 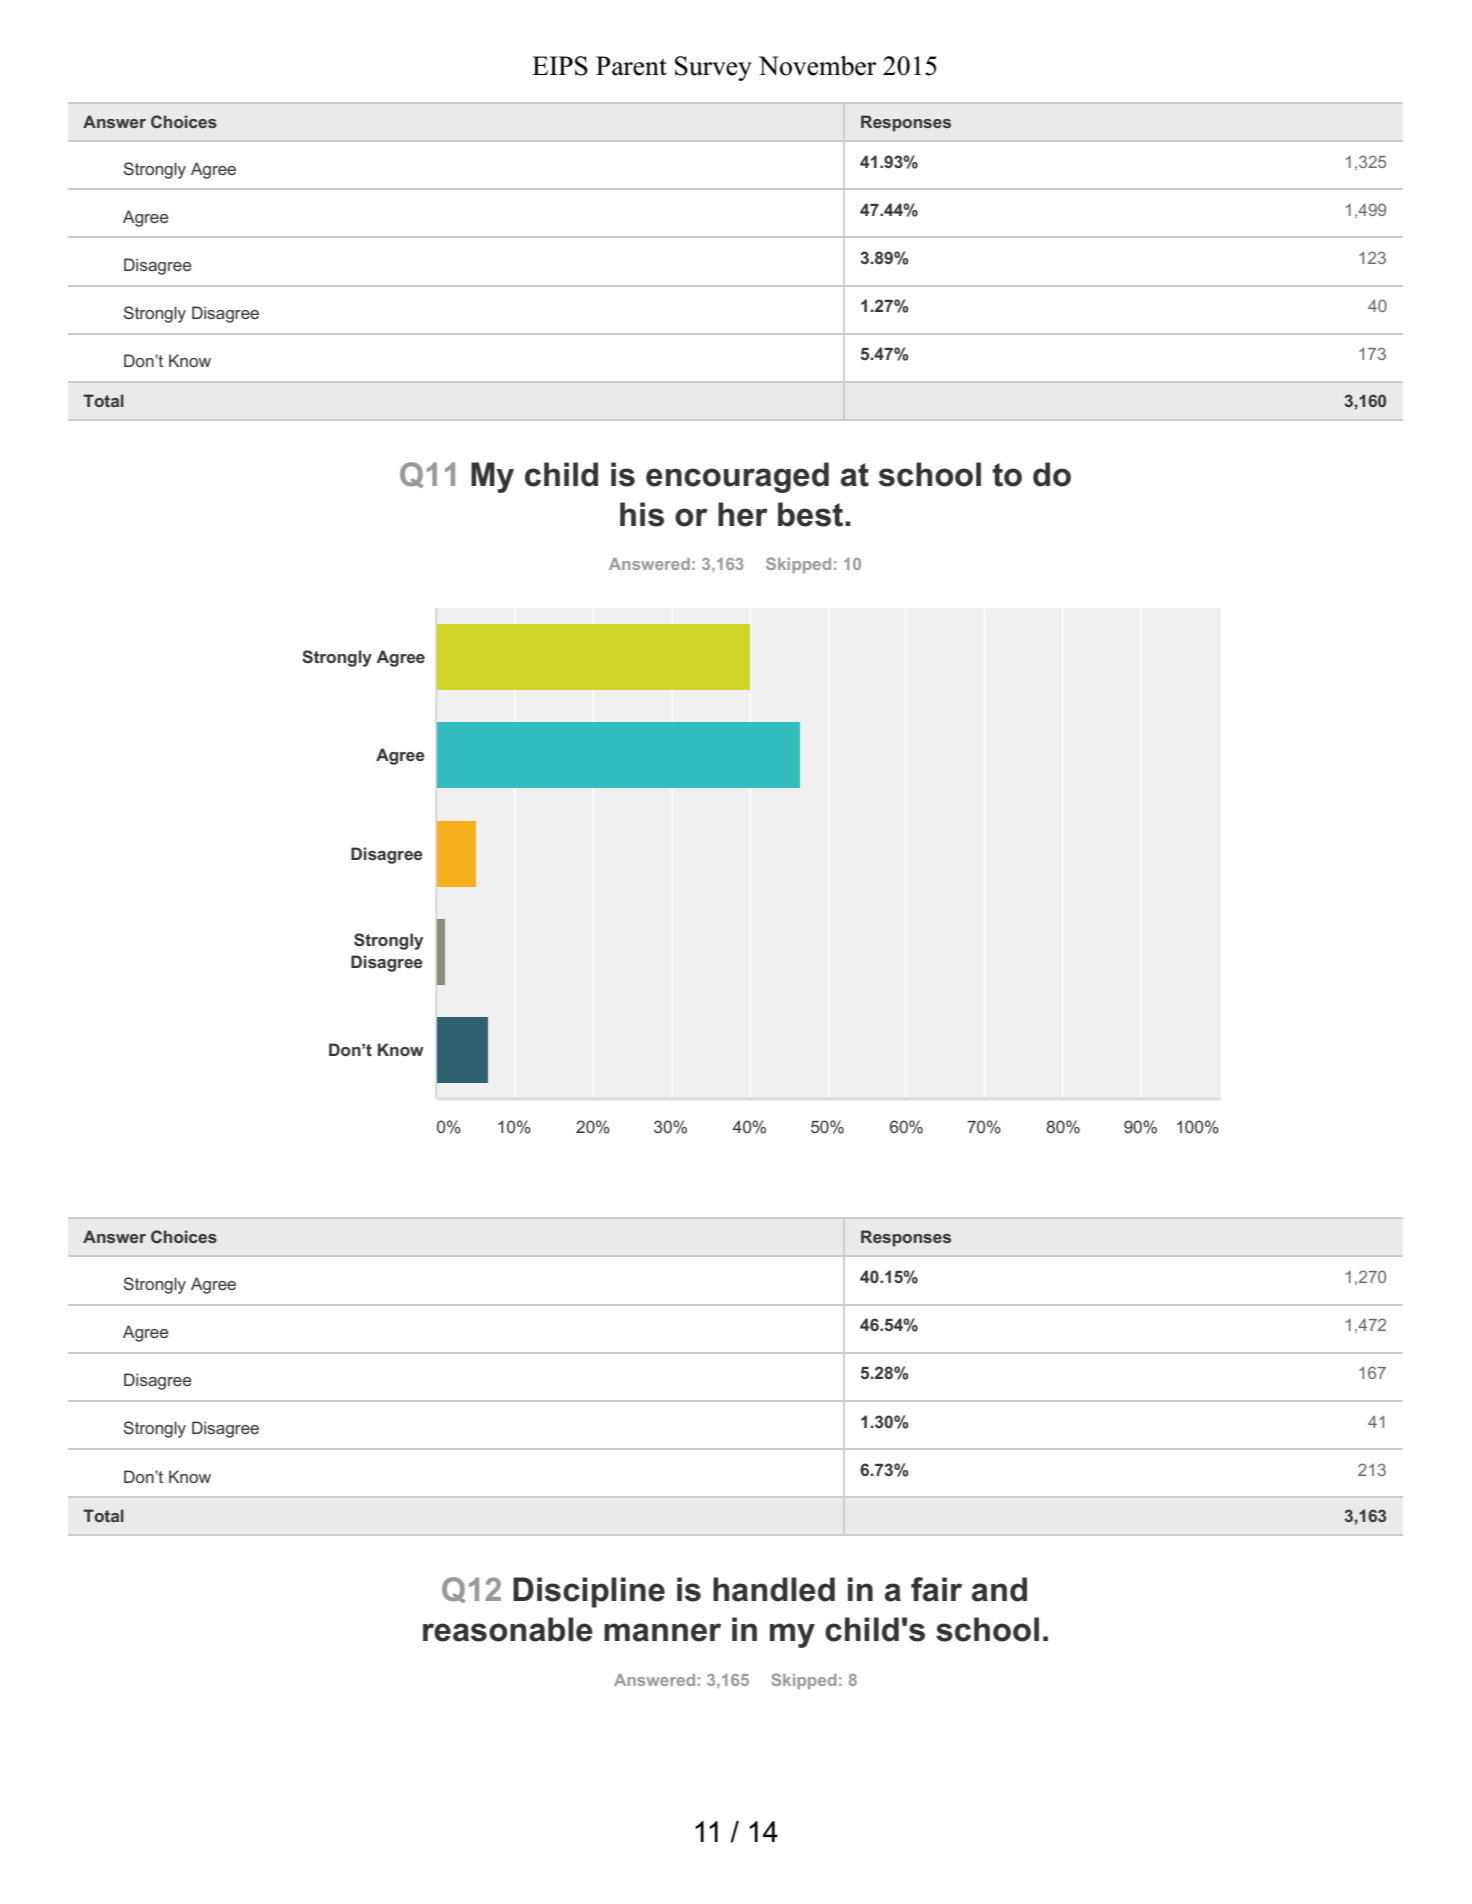 What do you see at coordinates (743, 514) in the screenshot?
I see `her` at bounding box center [743, 514].
